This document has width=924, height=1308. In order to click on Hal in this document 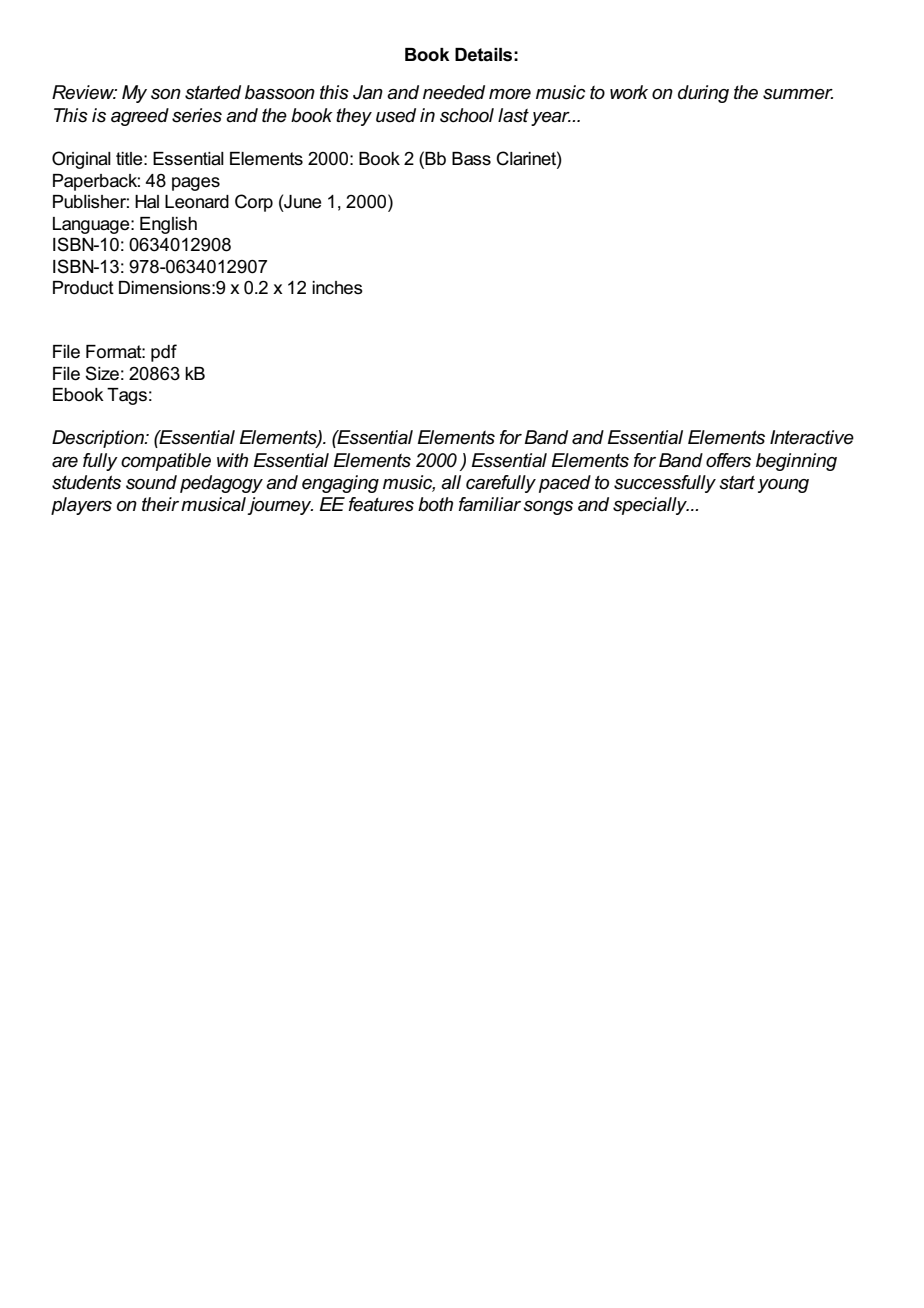, I will do `click(147, 202)`.
